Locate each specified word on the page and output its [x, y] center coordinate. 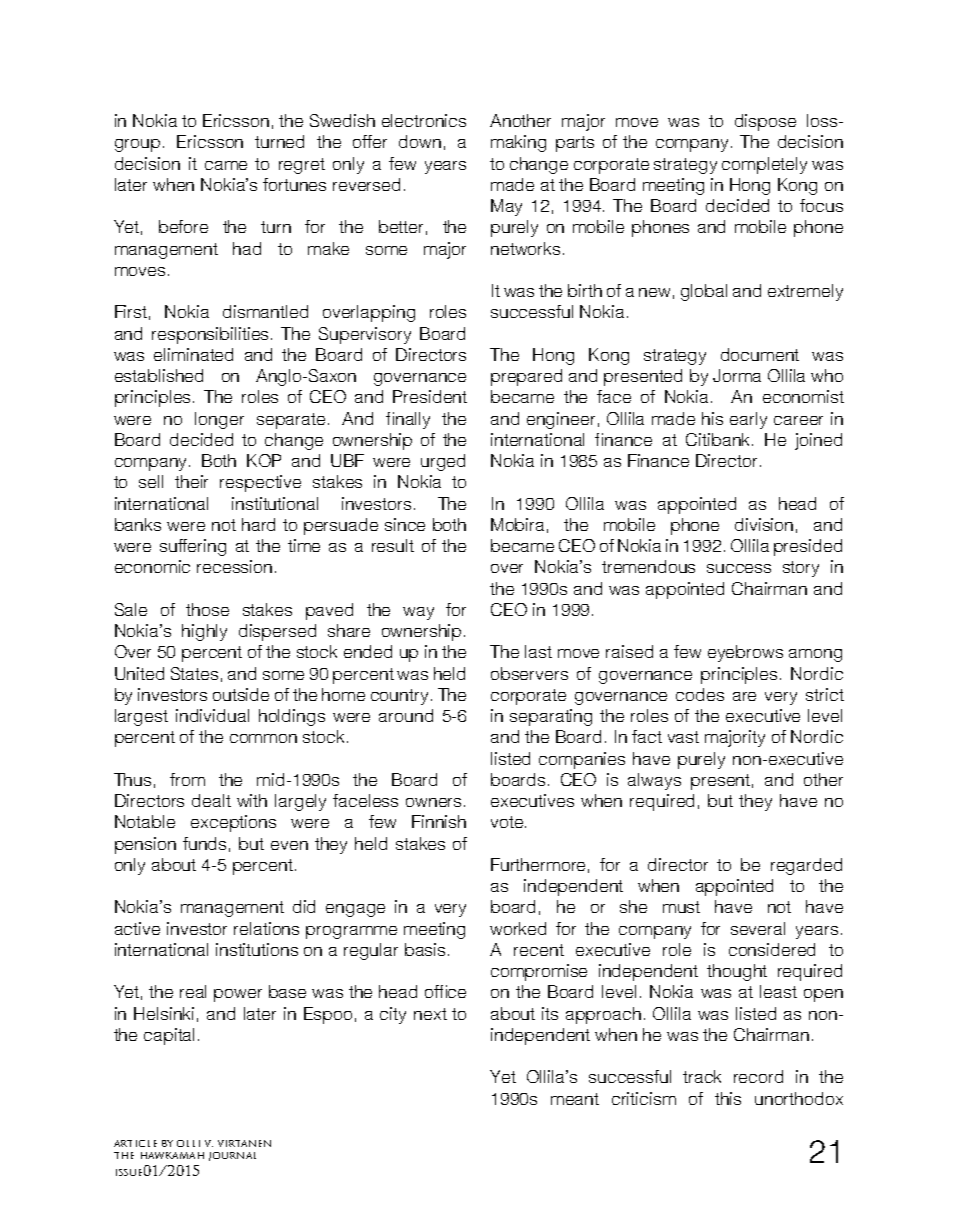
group [137, 145]
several [758, 928]
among [815, 655]
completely [764, 165]
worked [518, 928]
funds [204, 843]
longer [219, 420]
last [538, 651]
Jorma [737, 375]
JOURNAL [232, 1156]
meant [575, 1099]
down [420, 141]
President [430, 396]
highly [204, 632]
